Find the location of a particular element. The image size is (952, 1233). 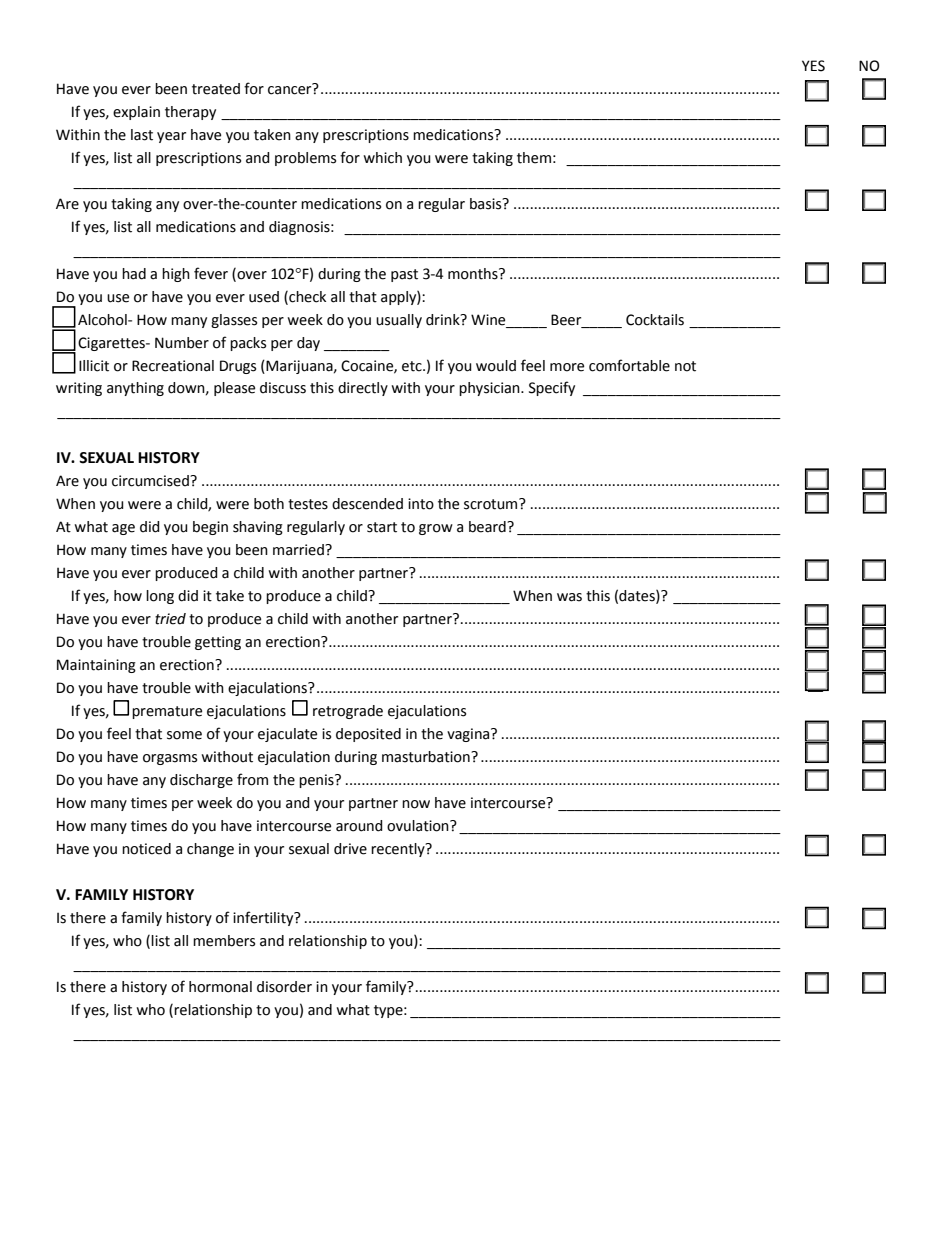

explain is located at coordinates (136, 113).
